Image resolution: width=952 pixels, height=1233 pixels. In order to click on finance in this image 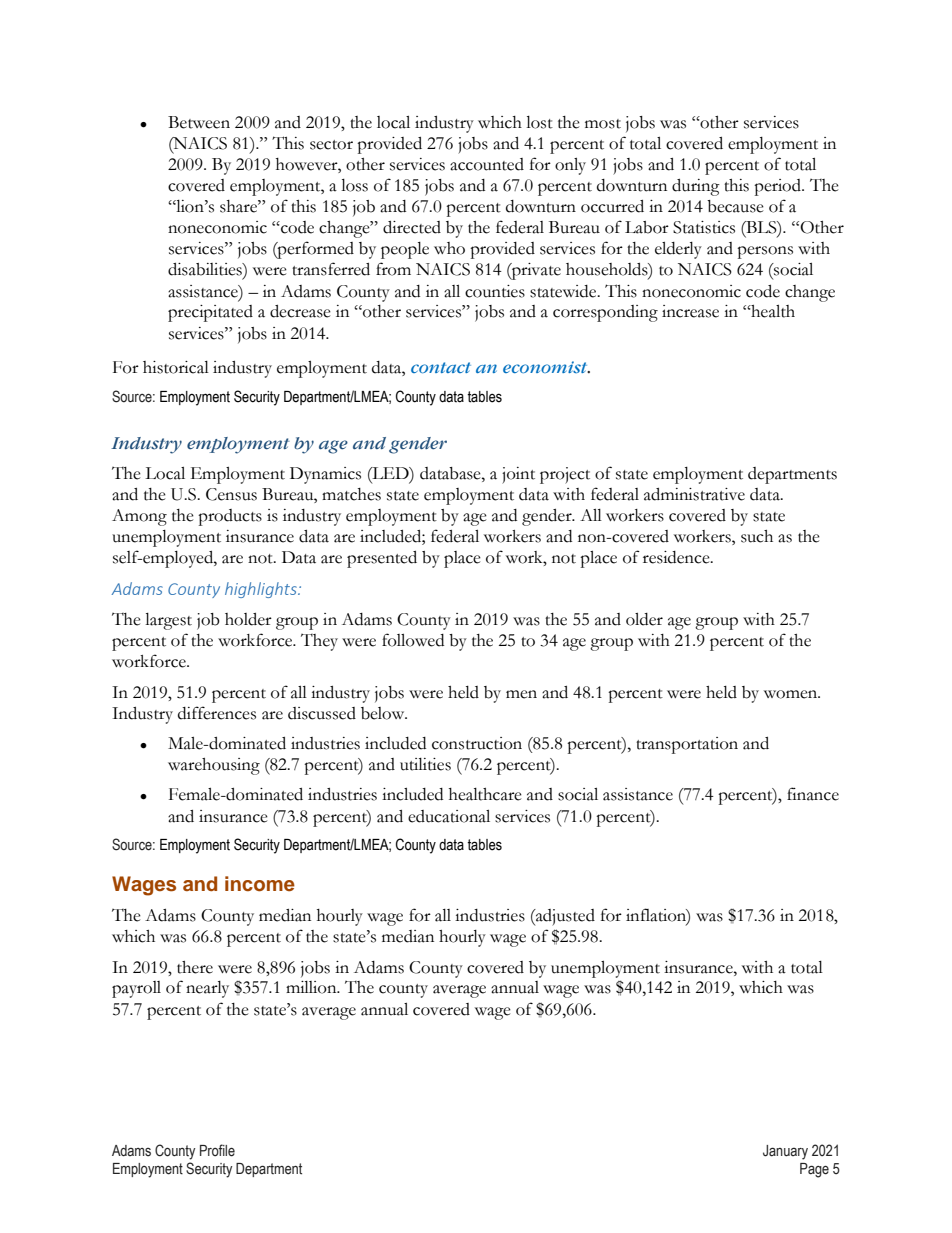, I will do `click(813, 794)`.
